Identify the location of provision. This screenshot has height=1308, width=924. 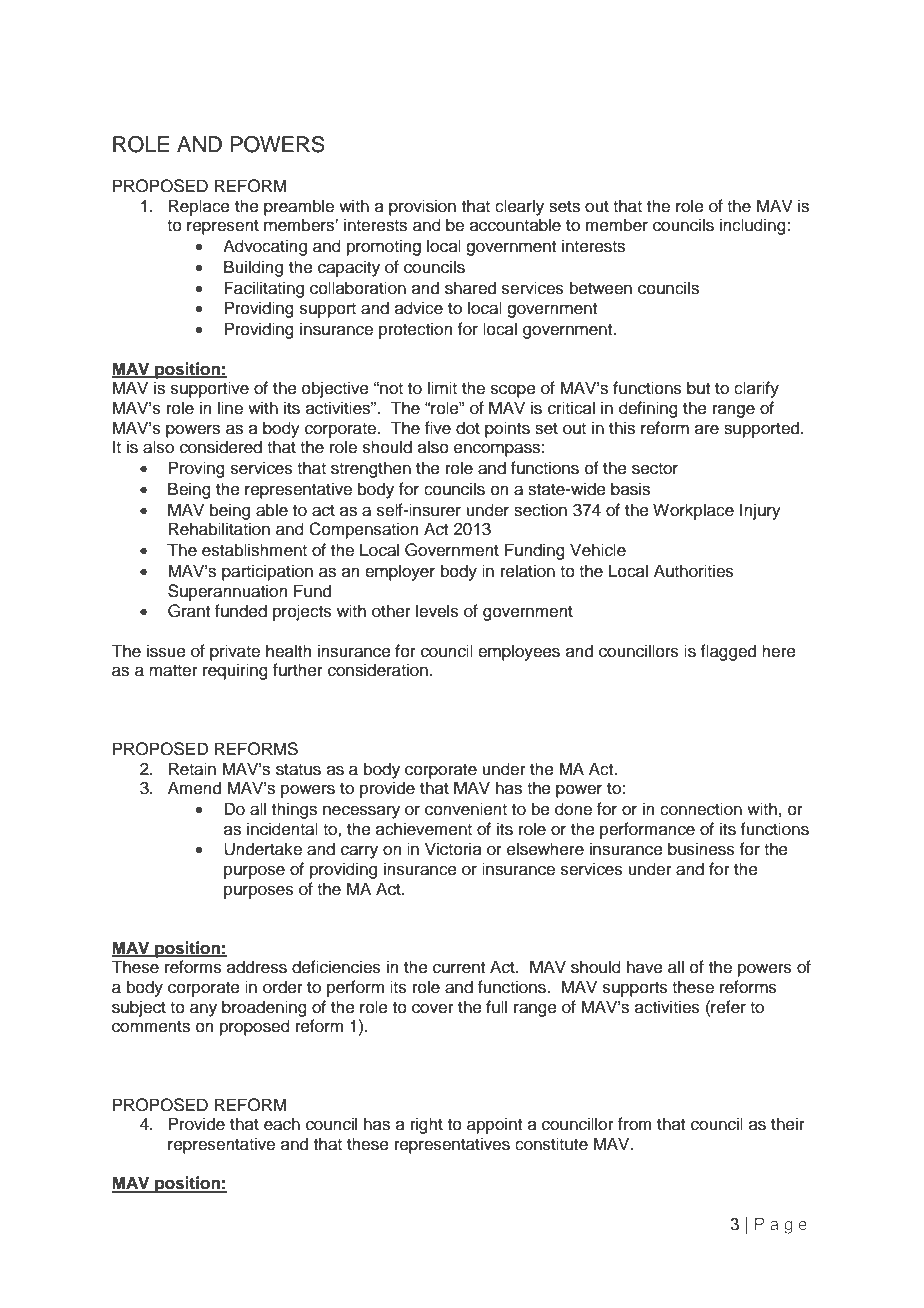
(422, 207).
